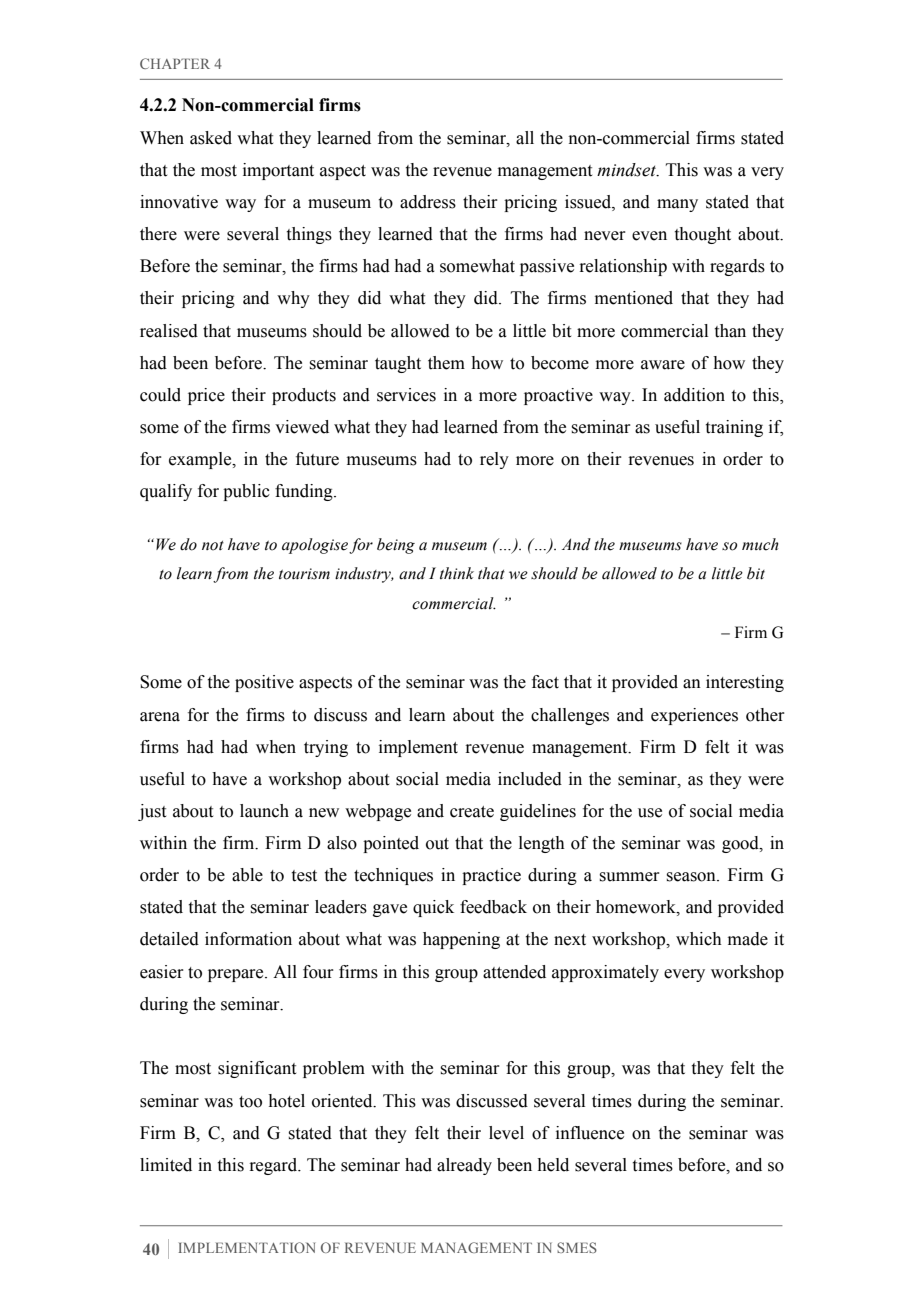  I want to click on limited, so click(166, 1165).
